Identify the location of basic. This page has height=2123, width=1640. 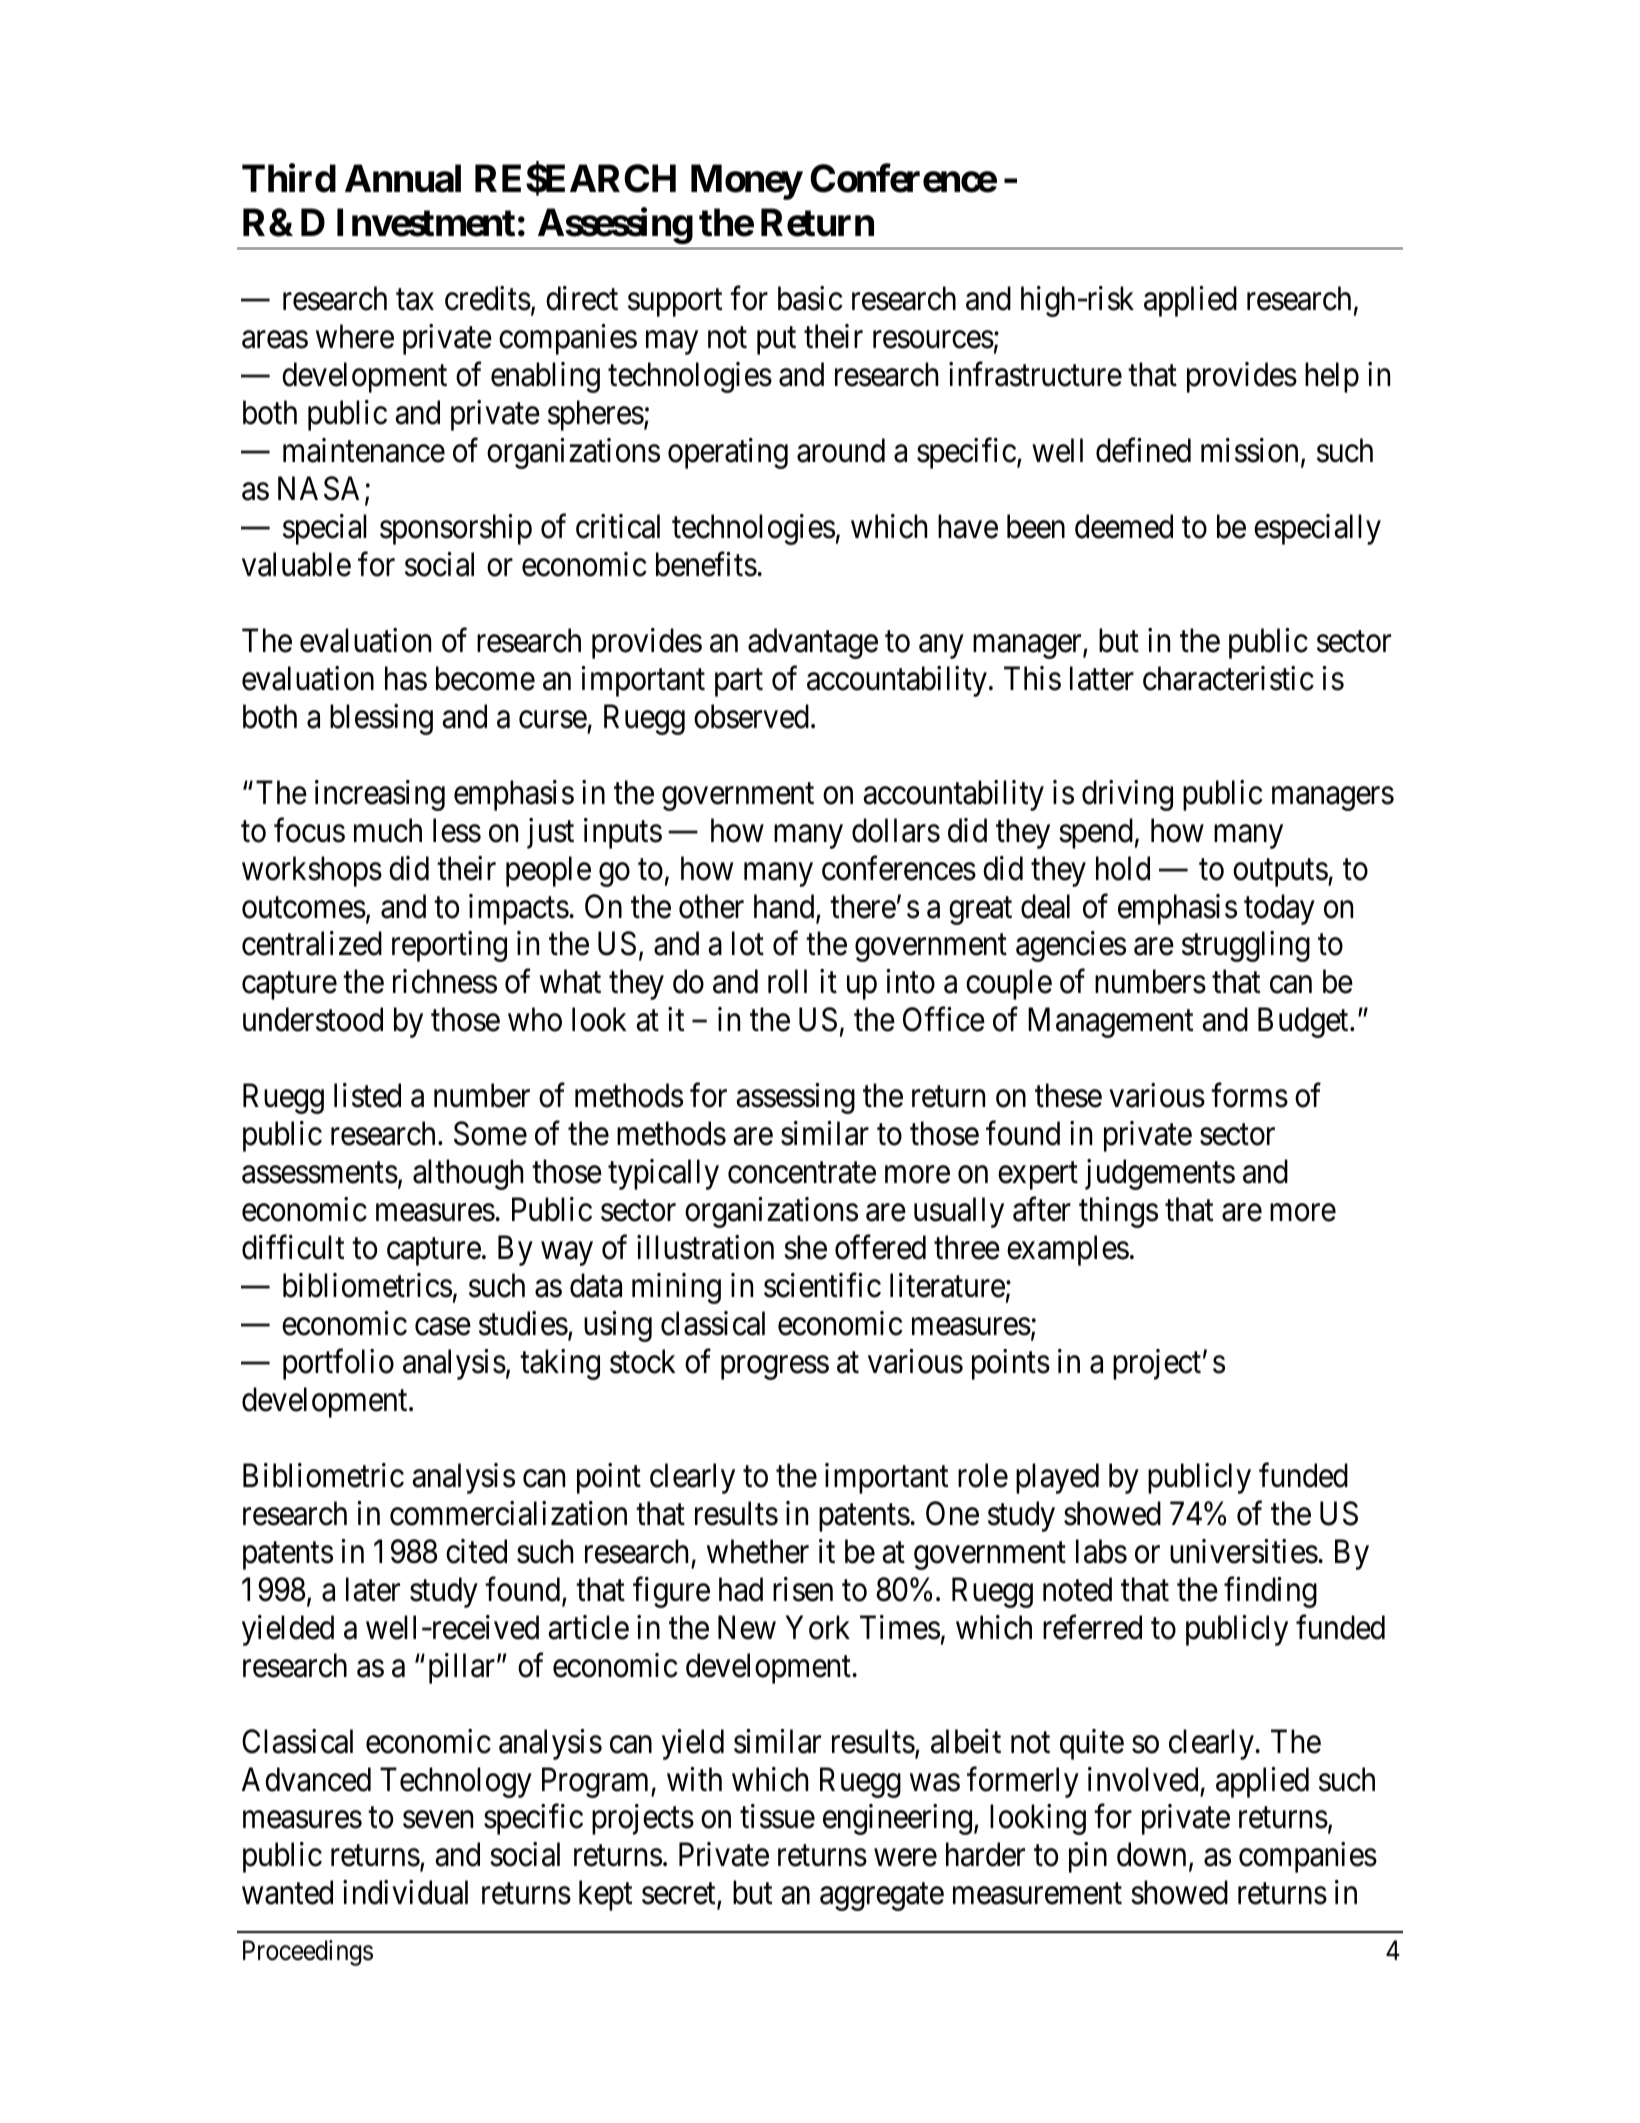
(810, 298).
